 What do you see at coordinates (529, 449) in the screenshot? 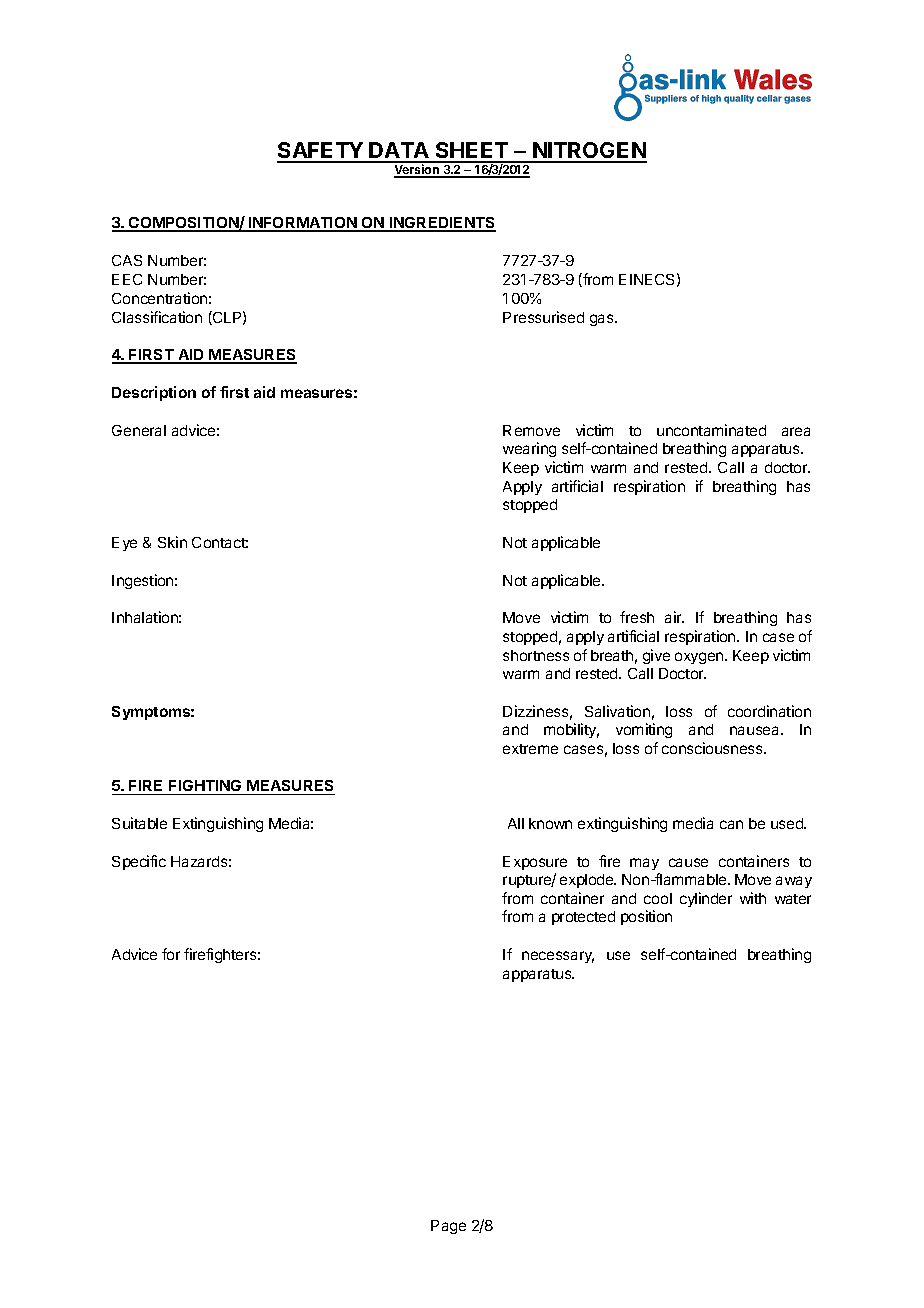
I see `wearing` at bounding box center [529, 449].
